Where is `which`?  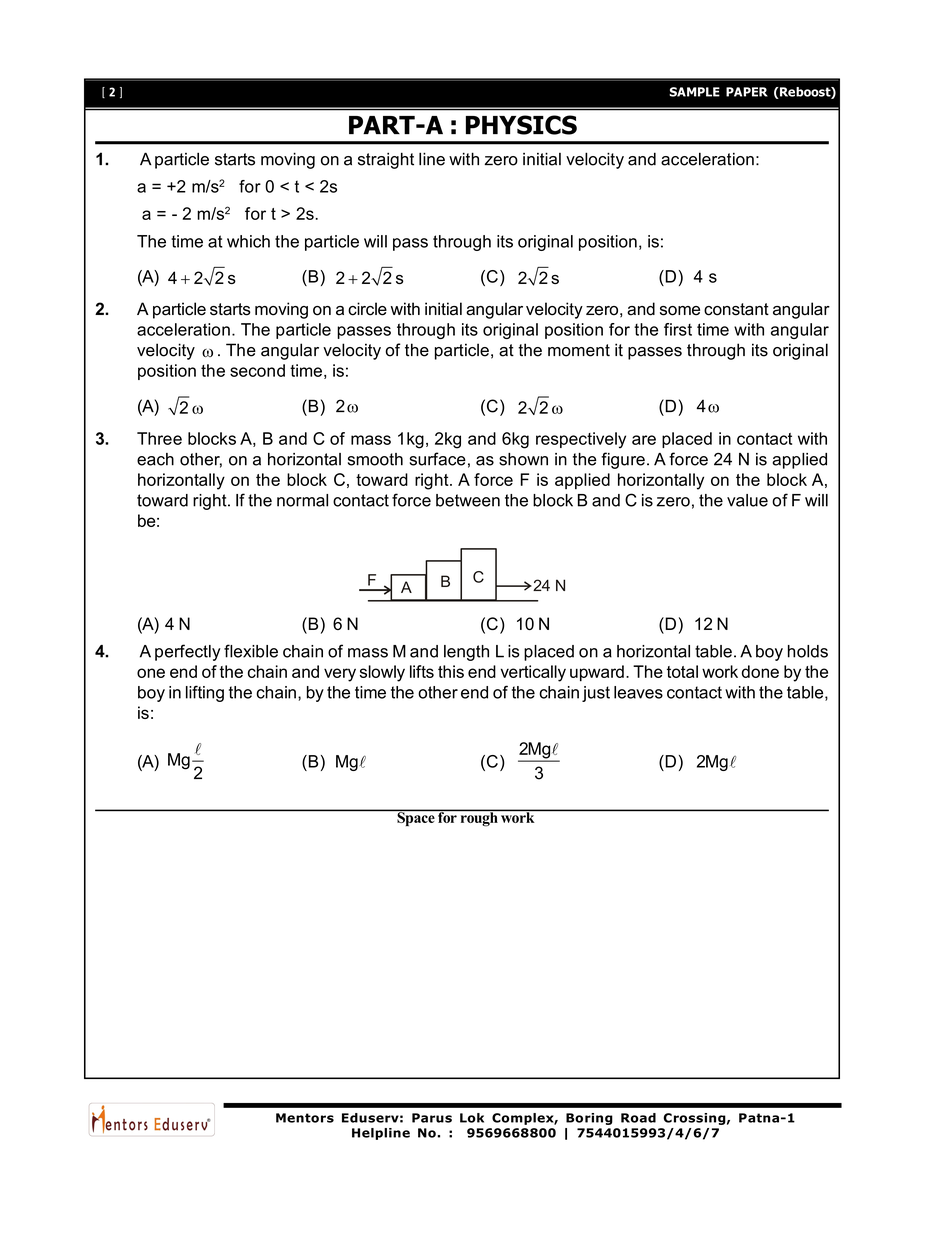
which is located at coordinates (248, 241).
